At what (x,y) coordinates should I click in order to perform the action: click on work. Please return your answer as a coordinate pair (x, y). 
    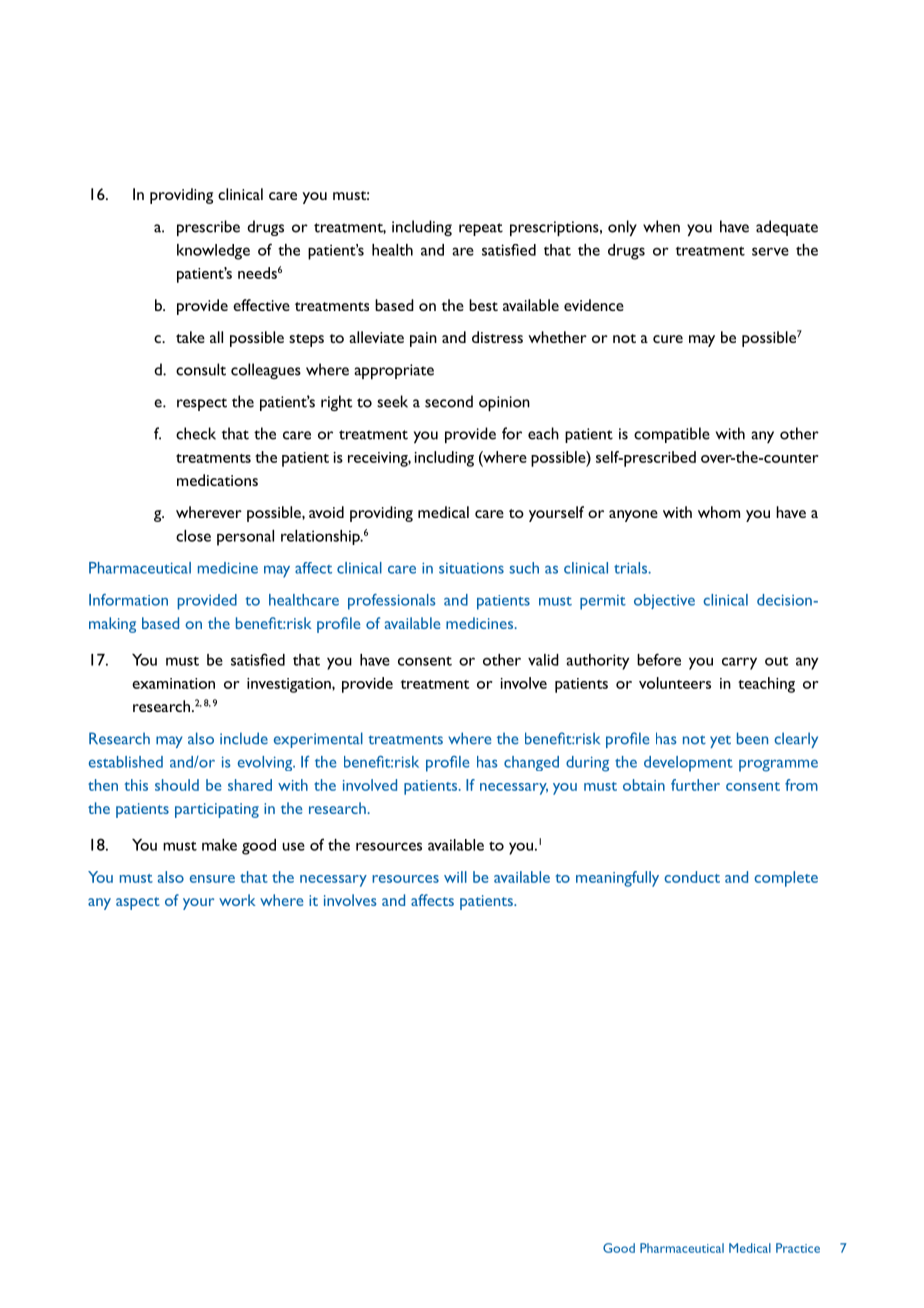
    Looking at the image, I should click on (237, 900).
